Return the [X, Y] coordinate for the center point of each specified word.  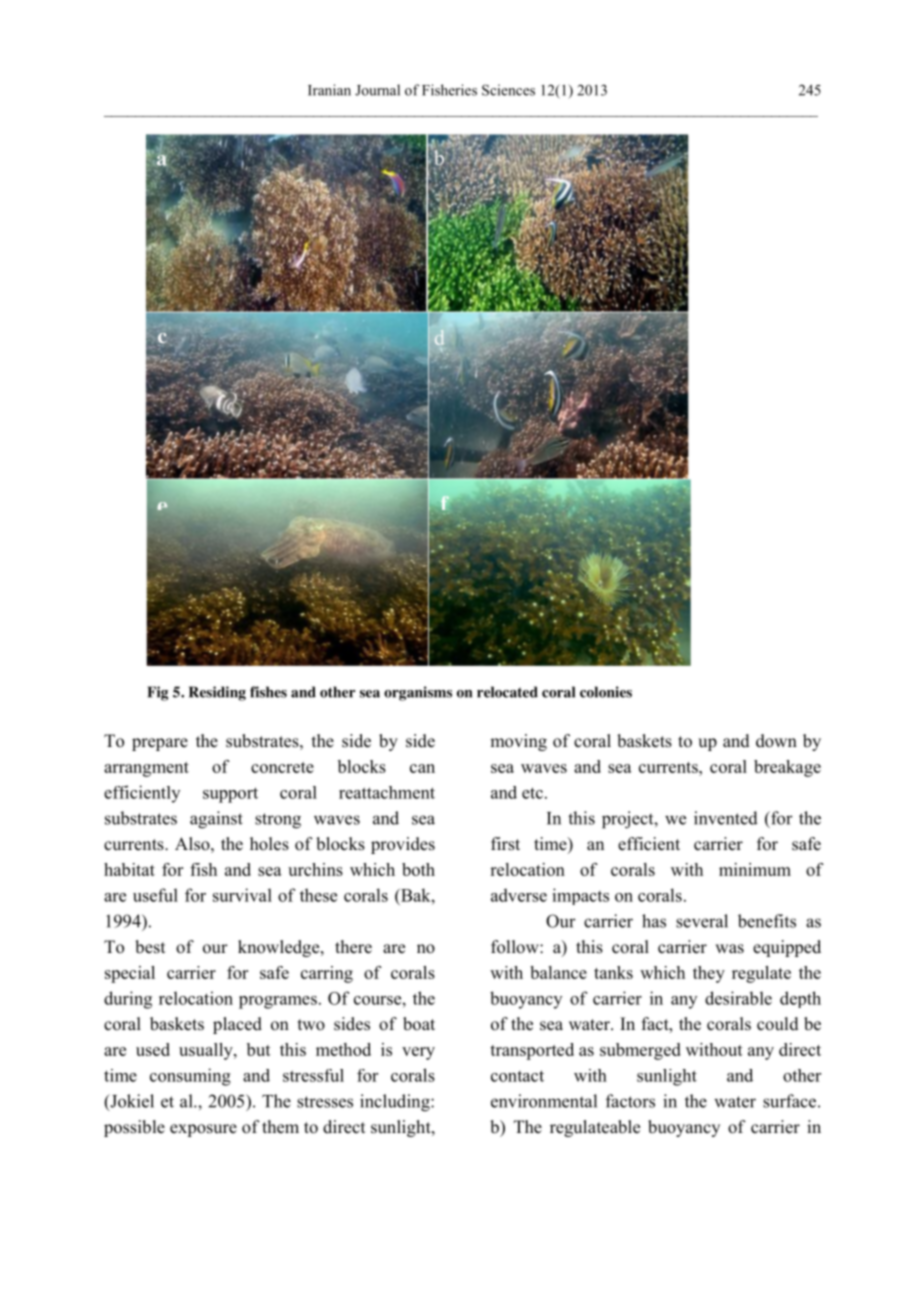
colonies [606, 692]
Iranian [329, 90]
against [216, 820]
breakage [787, 768]
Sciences [508, 90]
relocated [507, 692]
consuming [190, 1077]
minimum [755, 869]
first [505, 844]
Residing [217, 693]
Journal [377, 90]
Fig [157, 693]
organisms [418, 693]
